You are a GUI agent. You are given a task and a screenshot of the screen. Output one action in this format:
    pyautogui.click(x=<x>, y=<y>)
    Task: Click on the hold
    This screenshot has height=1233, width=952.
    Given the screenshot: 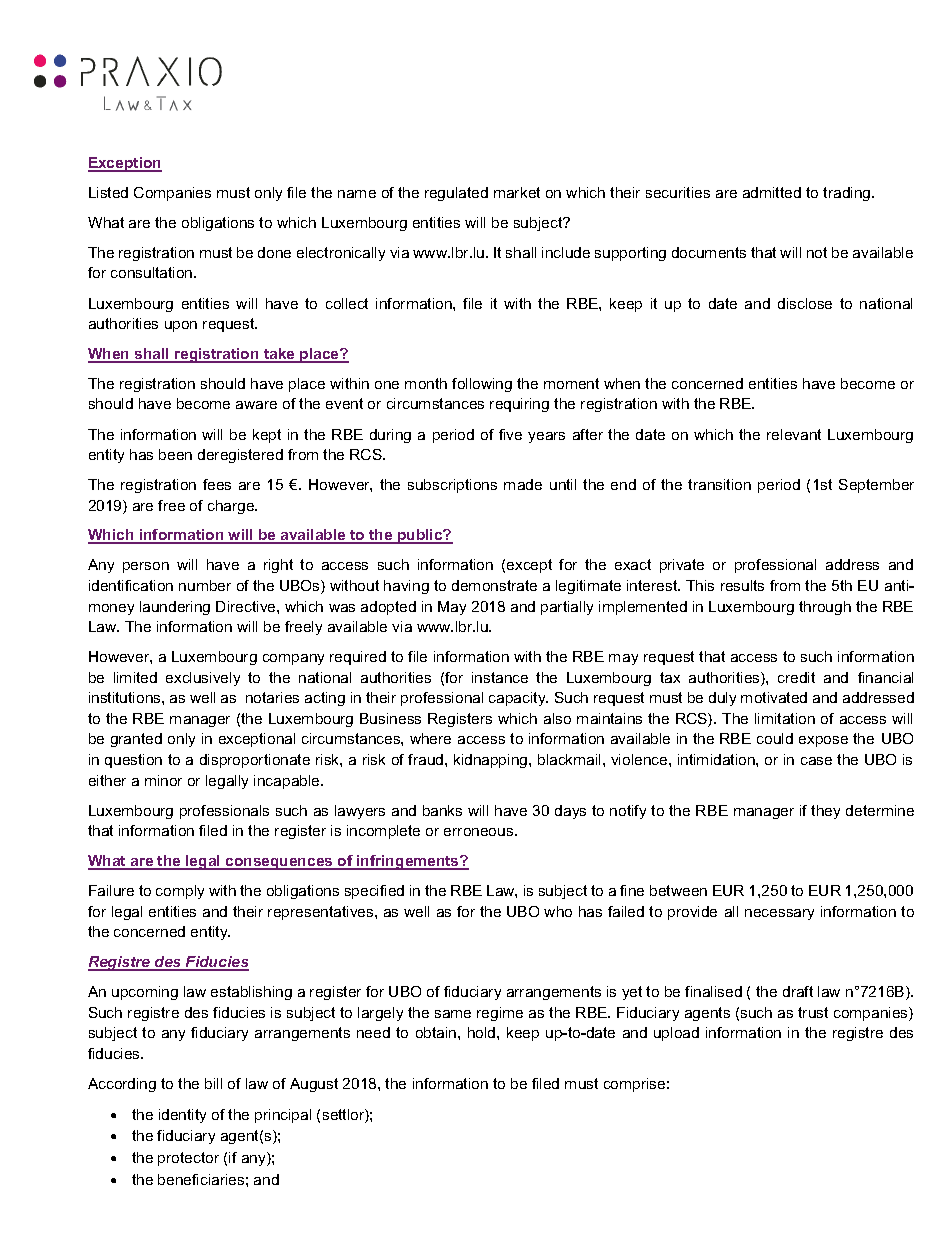 What is the action you would take?
    pyautogui.click(x=483, y=1032)
